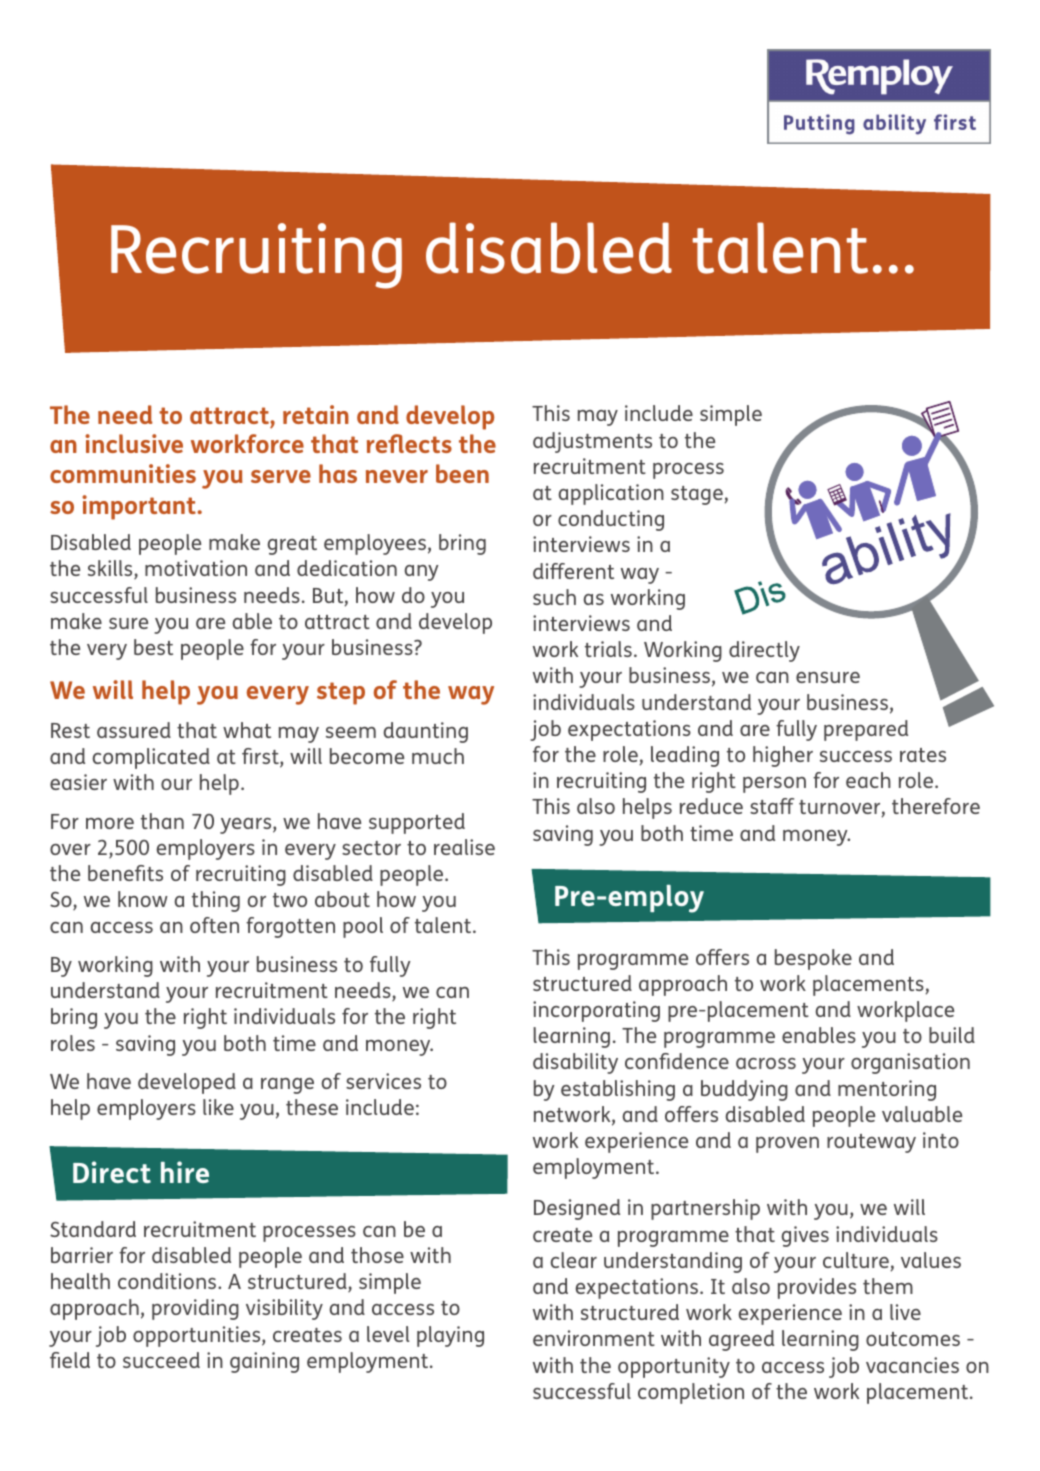 Image resolution: width=1040 pixels, height=1471 pixels. What do you see at coordinates (866, 730) in the document?
I see `prepared` at bounding box center [866, 730].
